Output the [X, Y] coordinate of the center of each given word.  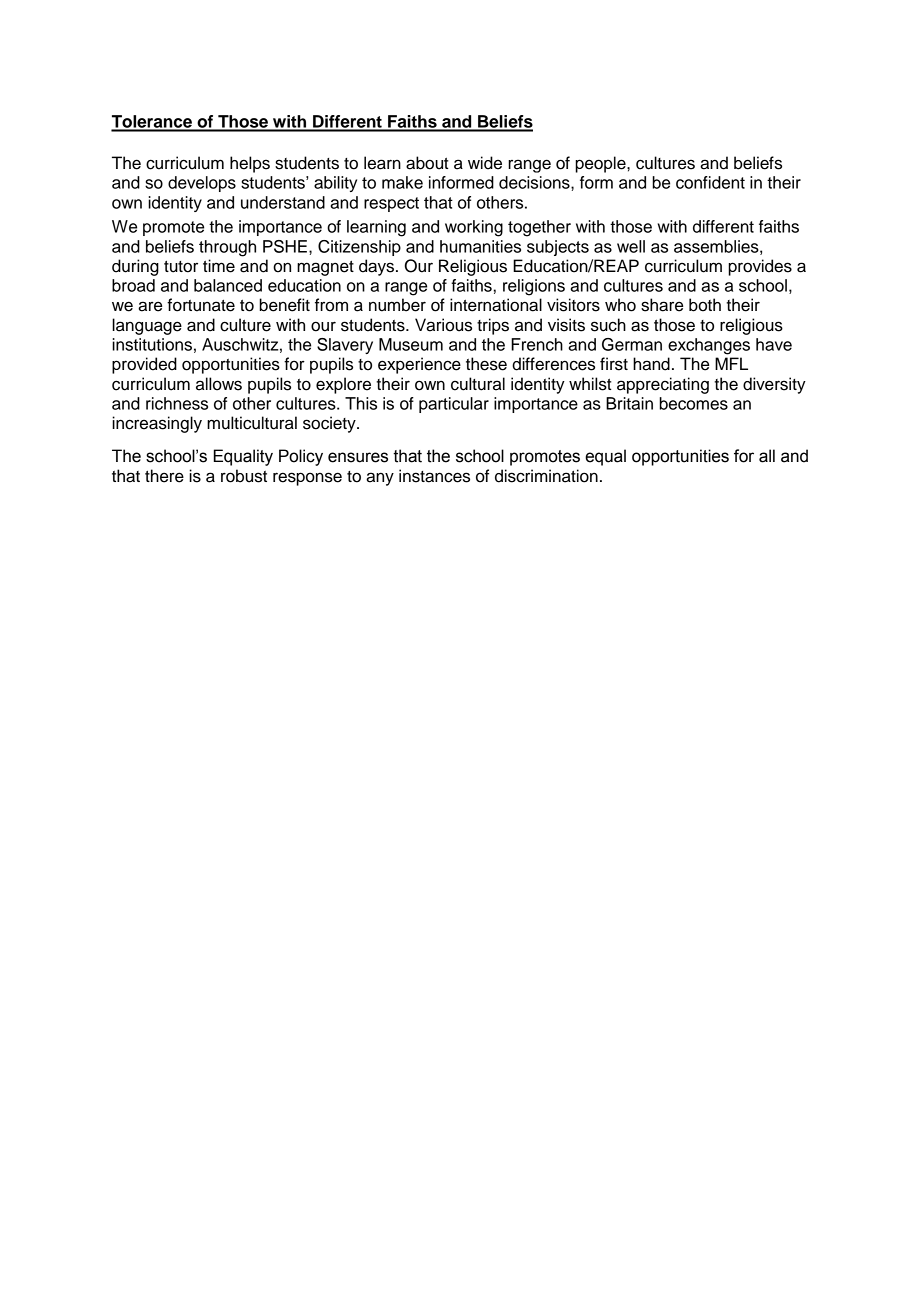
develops [202, 184]
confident [710, 182]
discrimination [546, 476]
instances [434, 476]
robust [244, 476]
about [427, 163]
